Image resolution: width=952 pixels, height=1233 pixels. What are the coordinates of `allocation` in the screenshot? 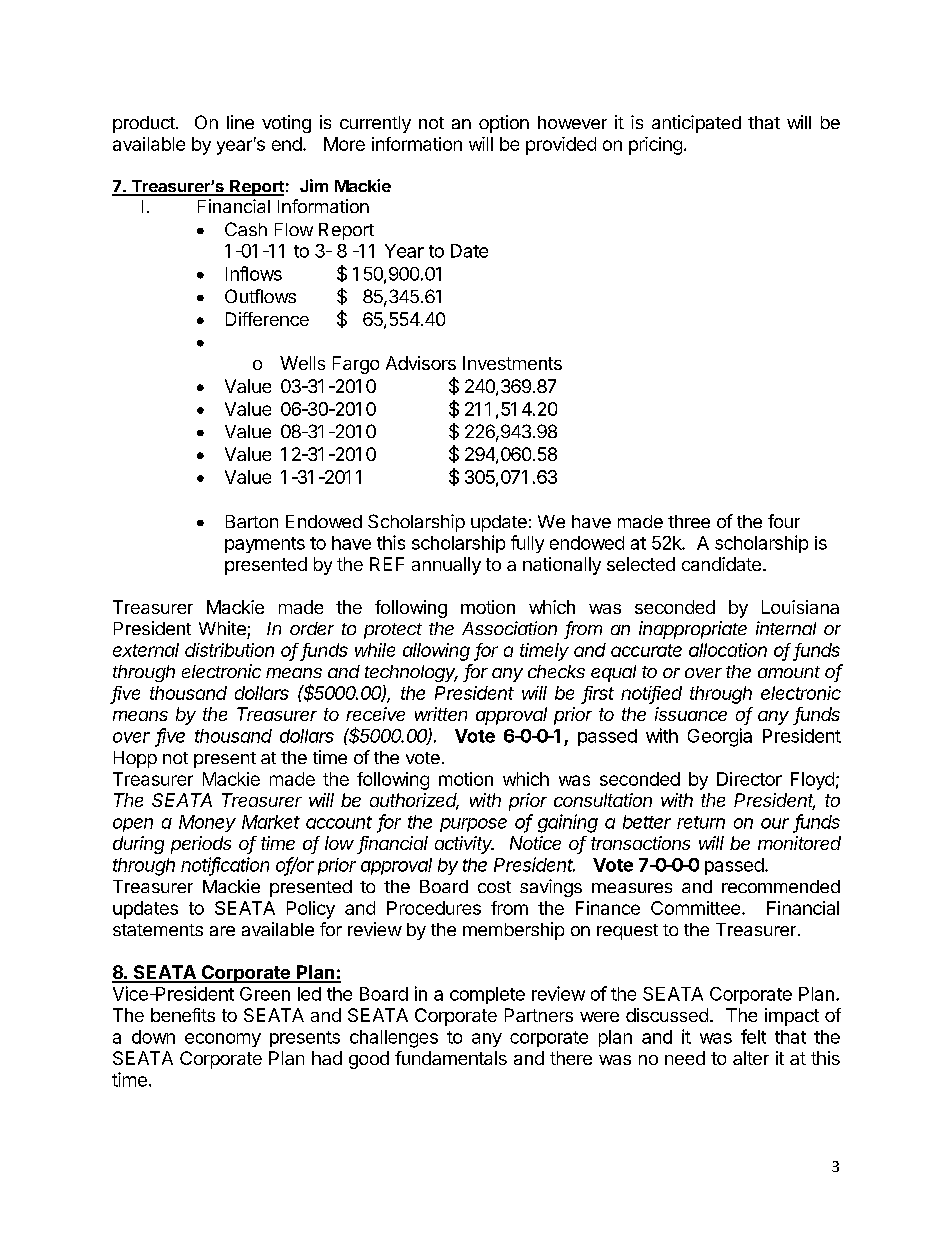 It's located at (728, 650).
